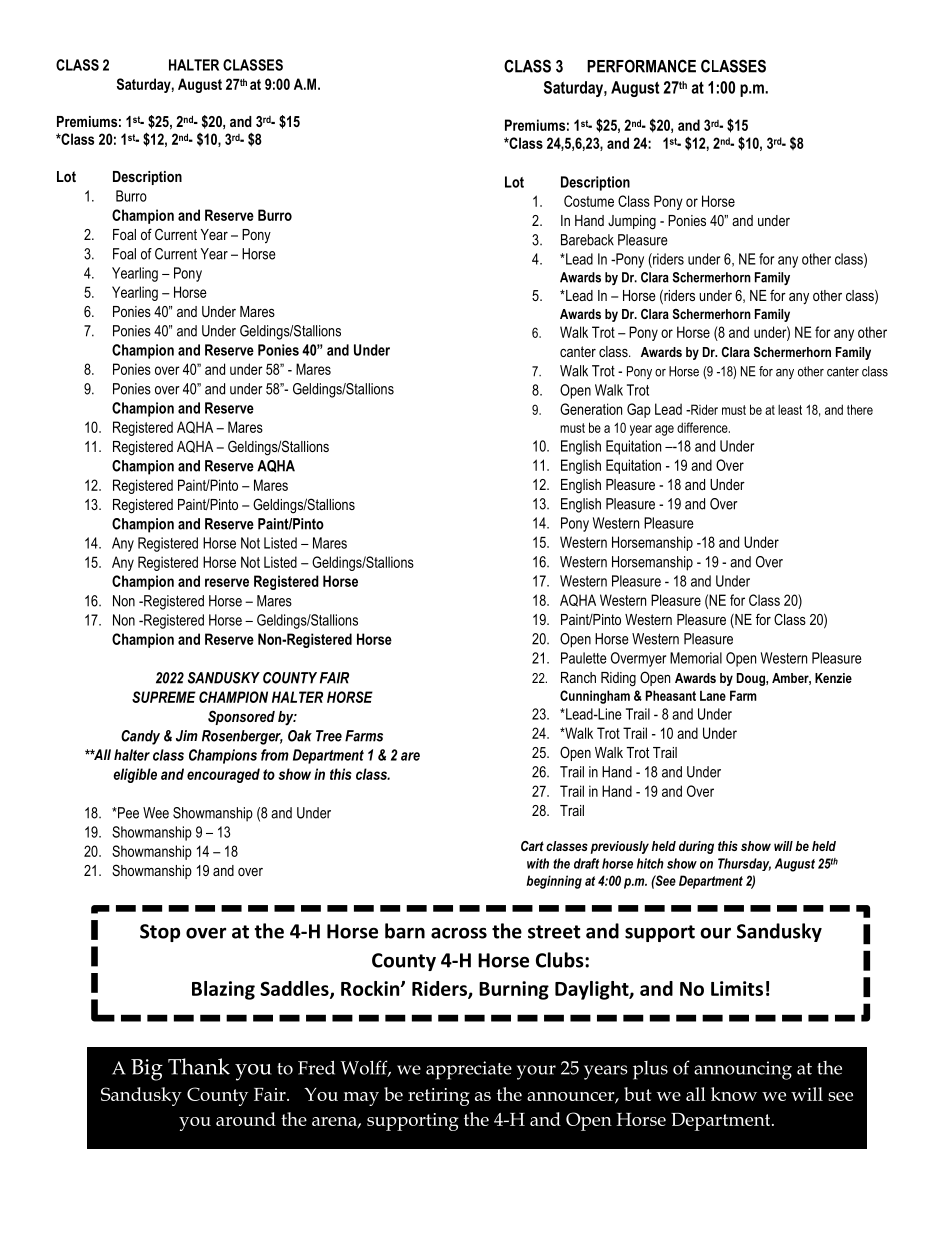  What do you see at coordinates (578, 677) in the screenshot?
I see `Ranch` at bounding box center [578, 677].
